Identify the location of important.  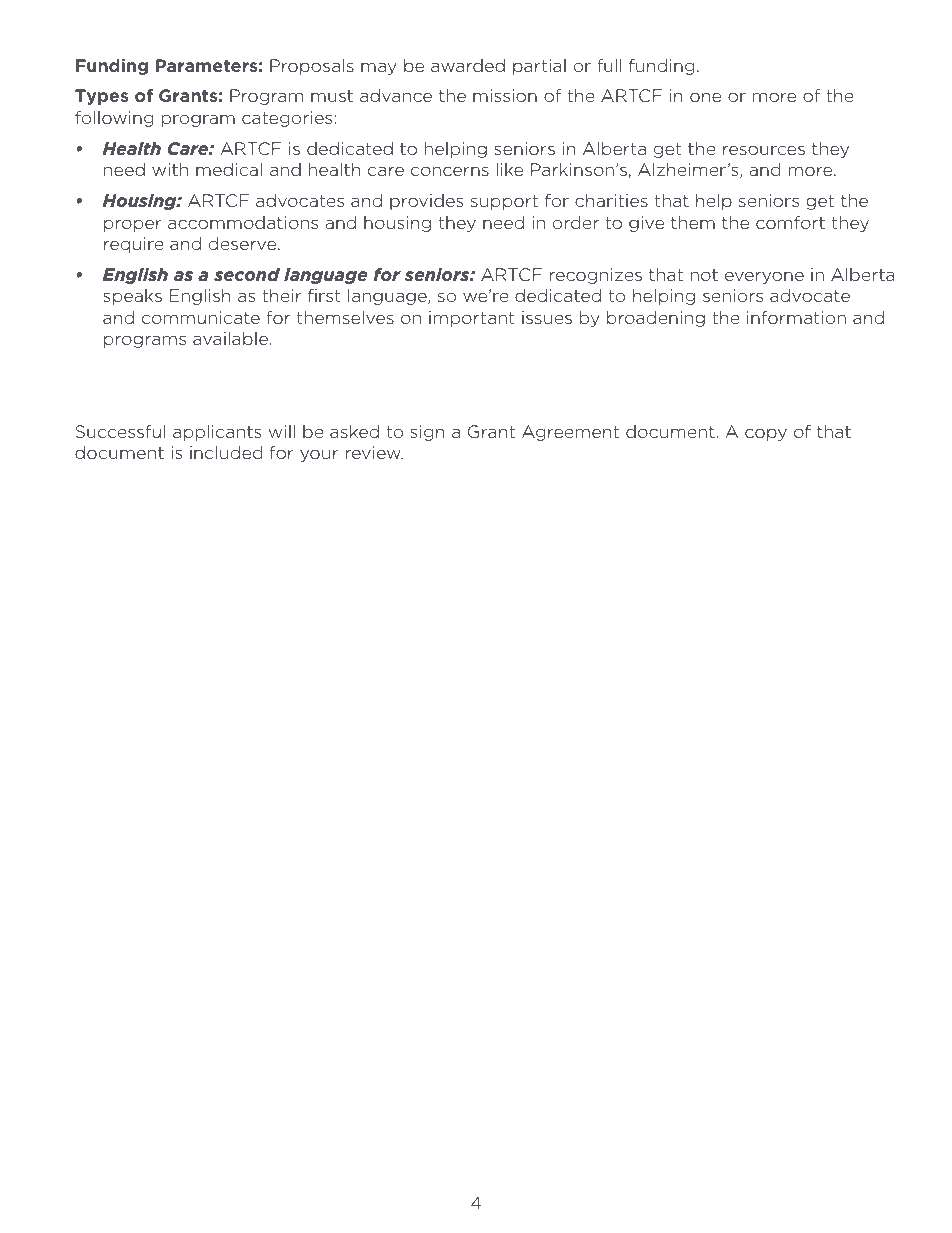
(471, 319).
